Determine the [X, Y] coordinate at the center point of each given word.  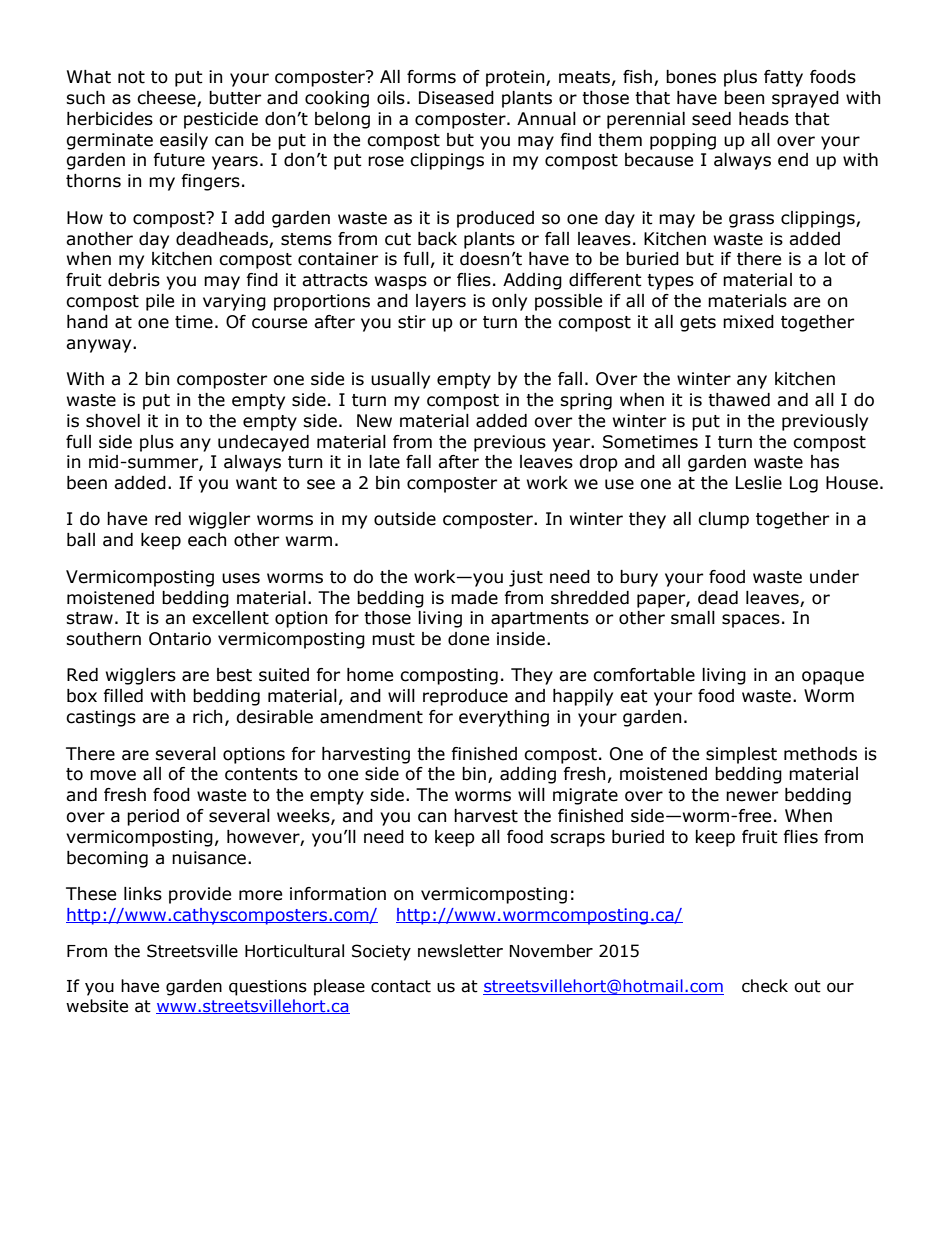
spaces [751, 621]
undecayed [263, 443]
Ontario [180, 639]
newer [752, 796]
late [384, 462]
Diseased [456, 98]
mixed [748, 322]
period [153, 817]
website [97, 1006]
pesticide [221, 120]
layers [441, 302]
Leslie [759, 483]
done [468, 639]
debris [134, 280]
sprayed [805, 99]
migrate [585, 796]
